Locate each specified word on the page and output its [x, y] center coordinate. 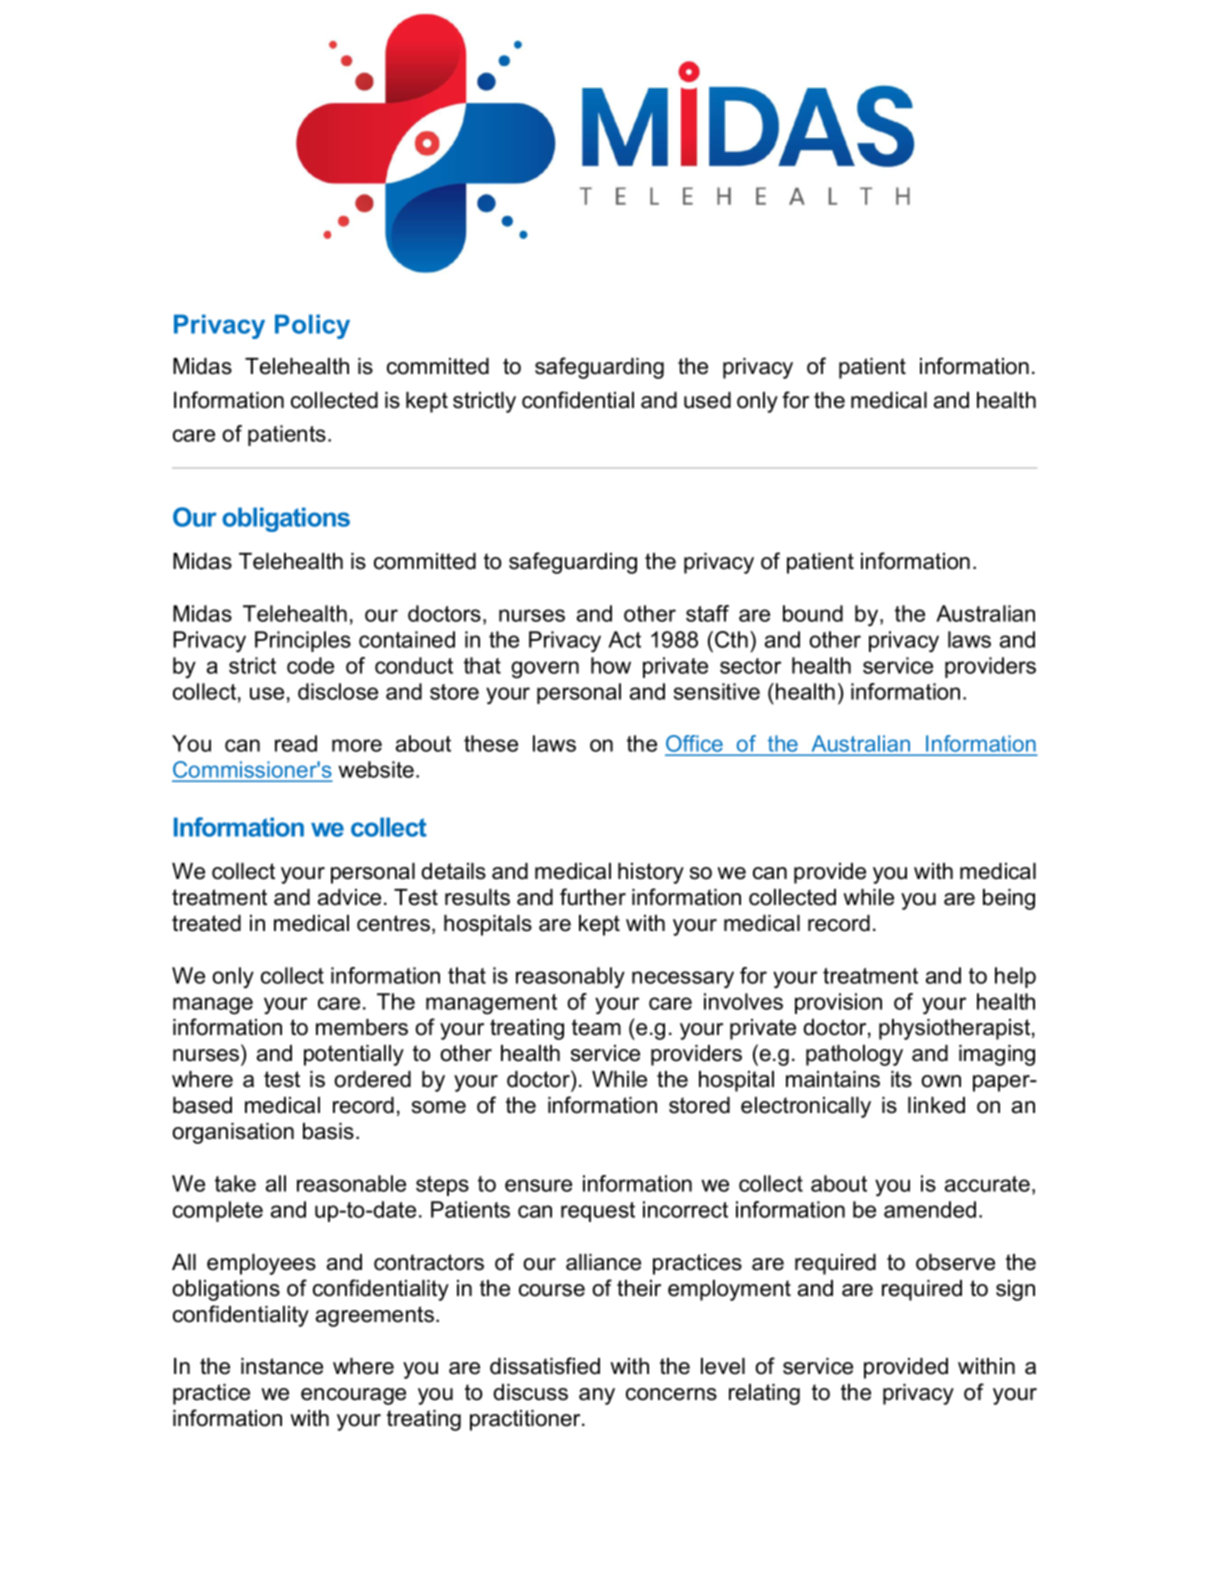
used [707, 400]
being [1009, 899]
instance [282, 1366]
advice [349, 897]
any [597, 1396]
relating [764, 1394]
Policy [312, 326]
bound [813, 613]
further [593, 897]
